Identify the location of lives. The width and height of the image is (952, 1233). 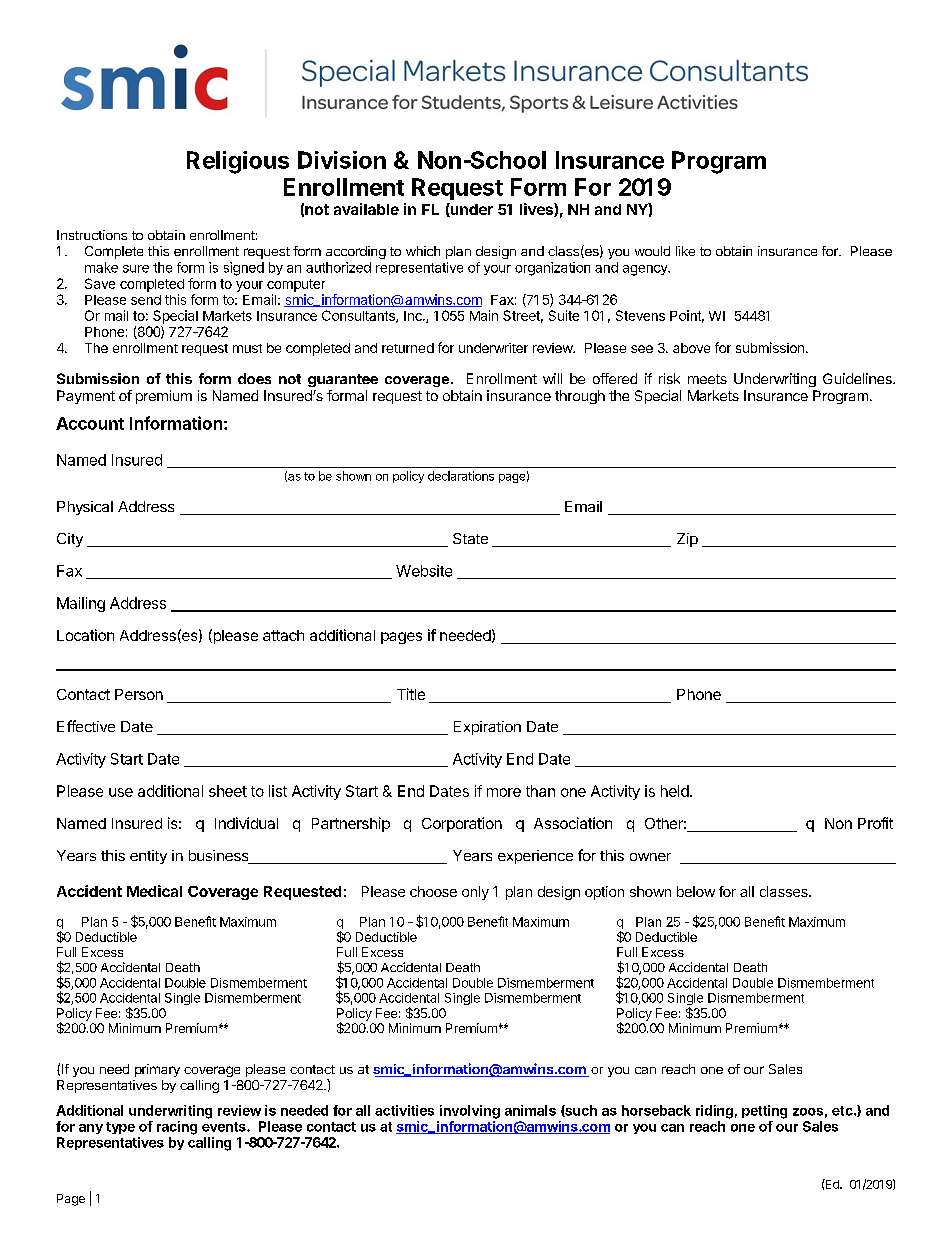
(537, 210).
